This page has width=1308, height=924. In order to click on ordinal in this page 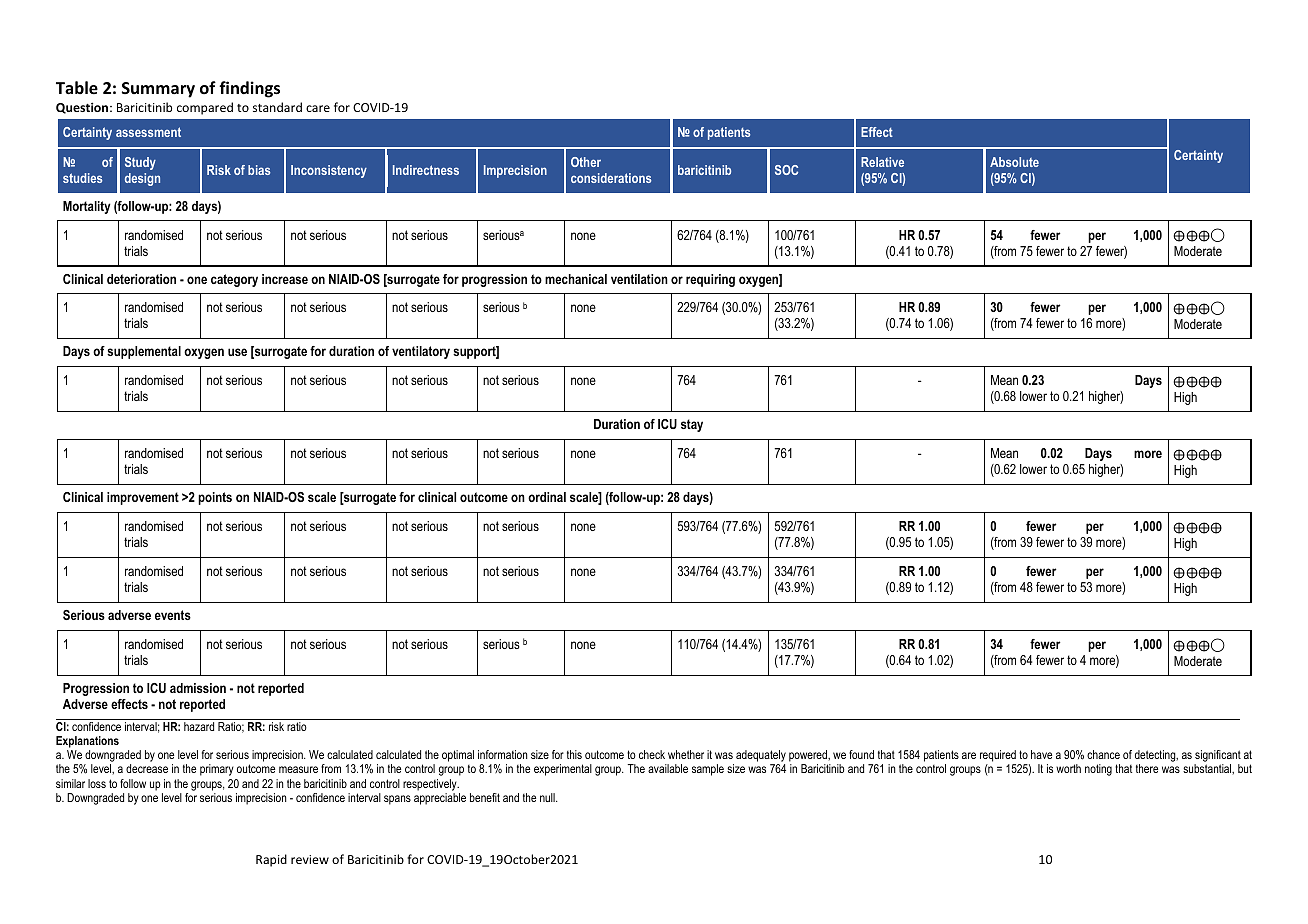, I will do `click(547, 497)`.
